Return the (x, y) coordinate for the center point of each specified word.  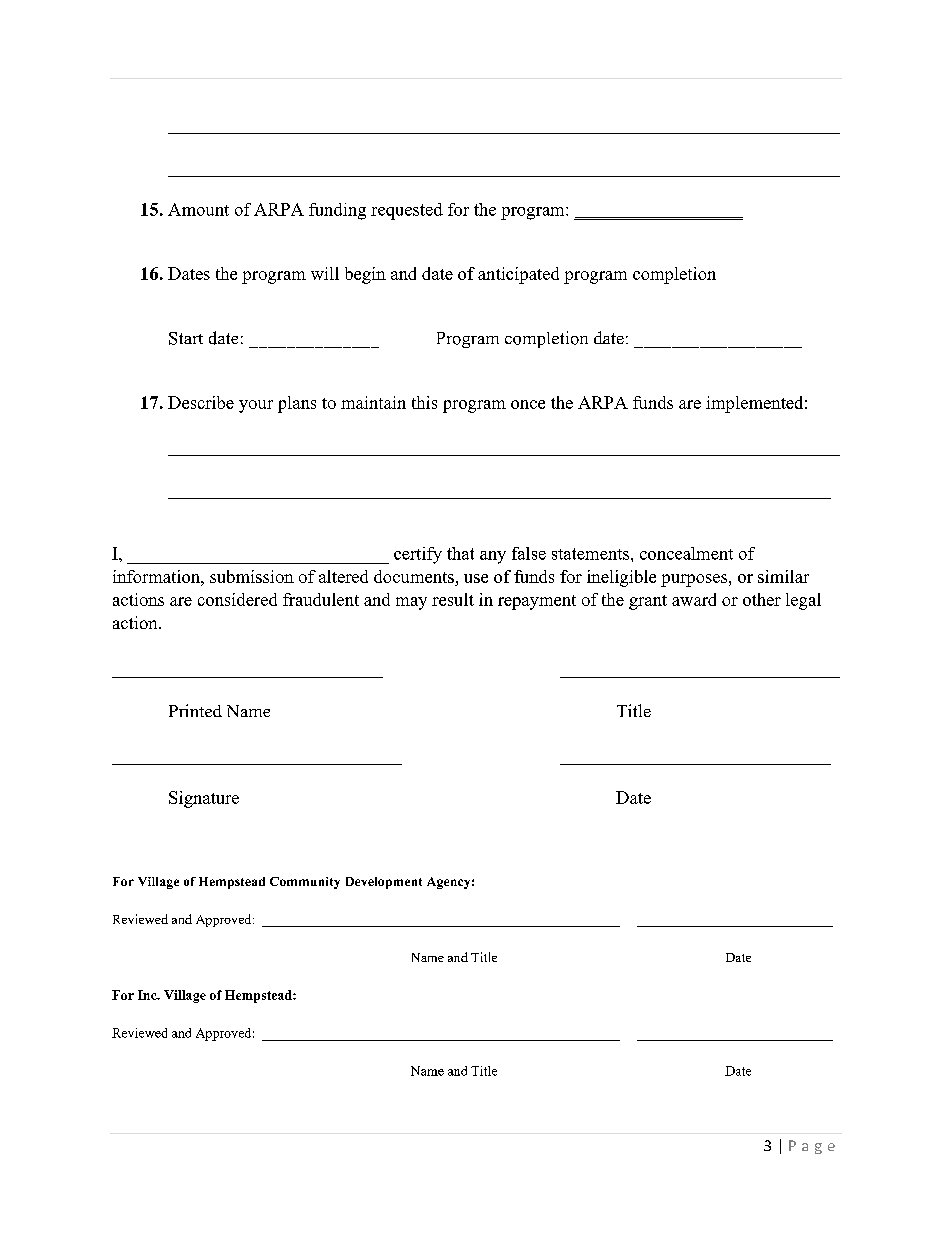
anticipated (518, 275)
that (460, 553)
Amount (198, 209)
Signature (204, 799)
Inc (148, 995)
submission (252, 576)
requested (407, 211)
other (762, 599)
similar (783, 576)
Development (384, 883)
